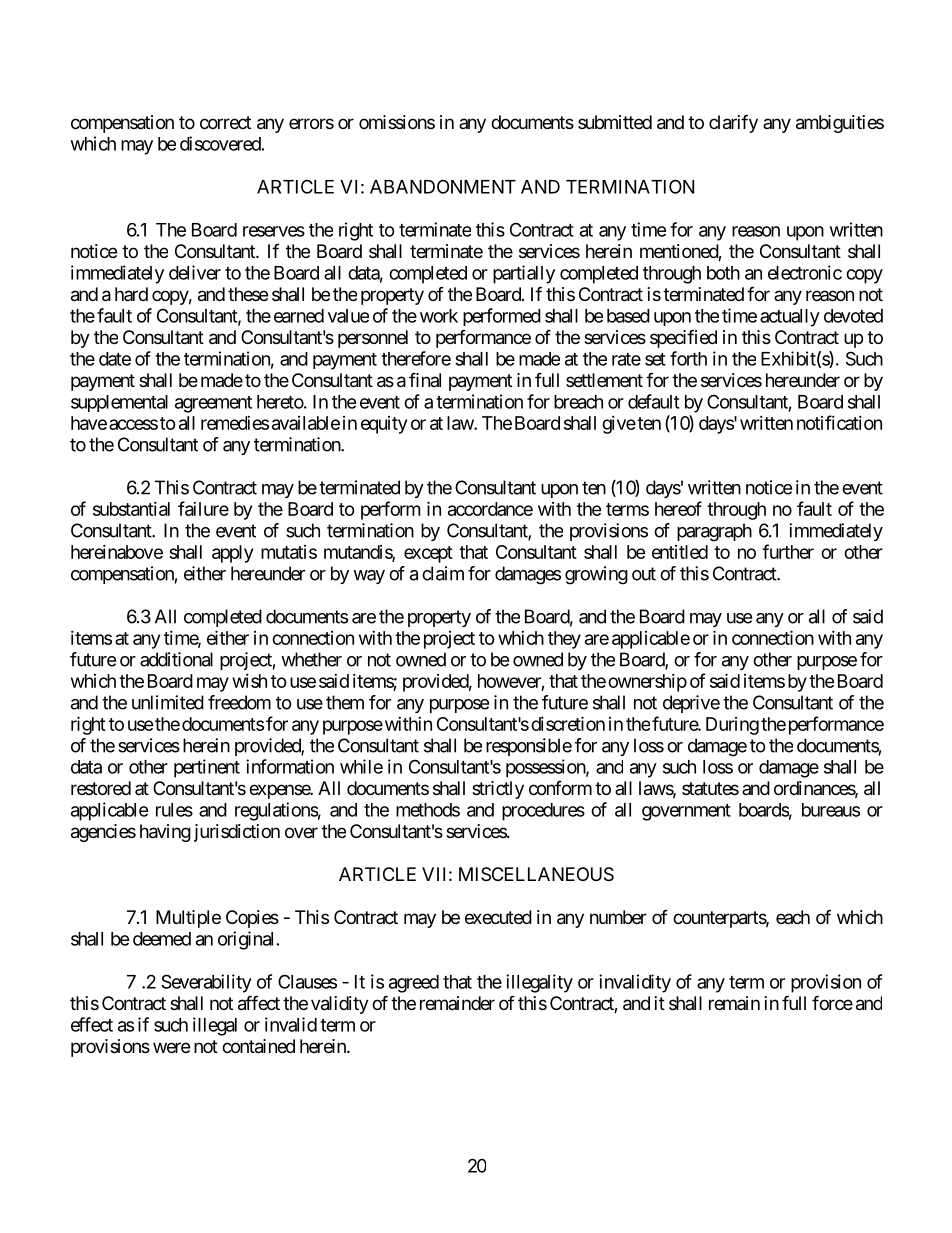 The image size is (952, 1233). What do you see at coordinates (414, 984) in the screenshot?
I see `agreed` at bounding box center [414, 984].
